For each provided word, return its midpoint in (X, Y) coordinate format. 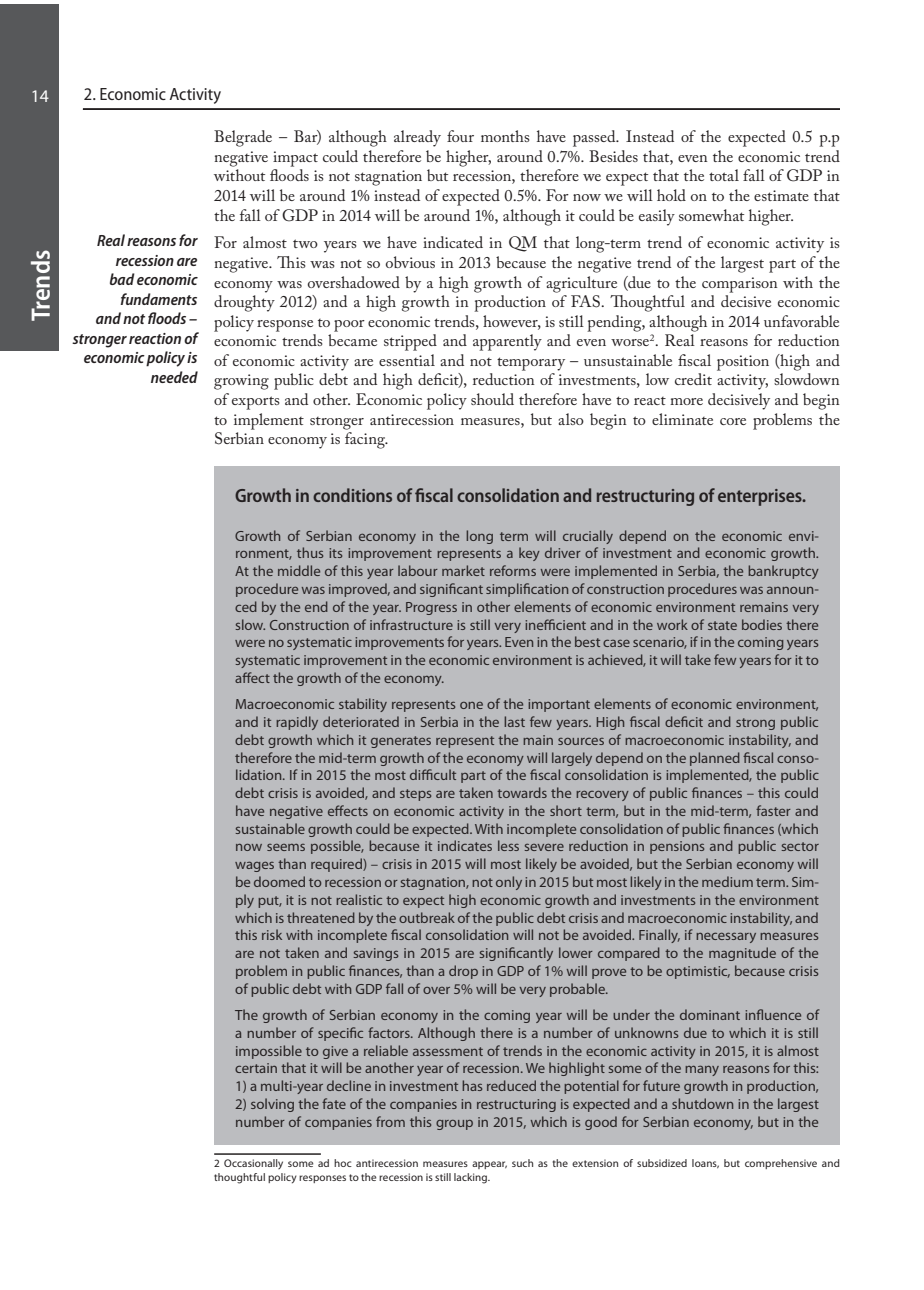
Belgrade (243, 138)
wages (254, 866)
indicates (465, 845)
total (724, 175)
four (460, 136)
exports (256, 403)
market (463, 570)
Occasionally (253, 1164)
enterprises (761, 497)
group (454, 1125)
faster (773, 810)
